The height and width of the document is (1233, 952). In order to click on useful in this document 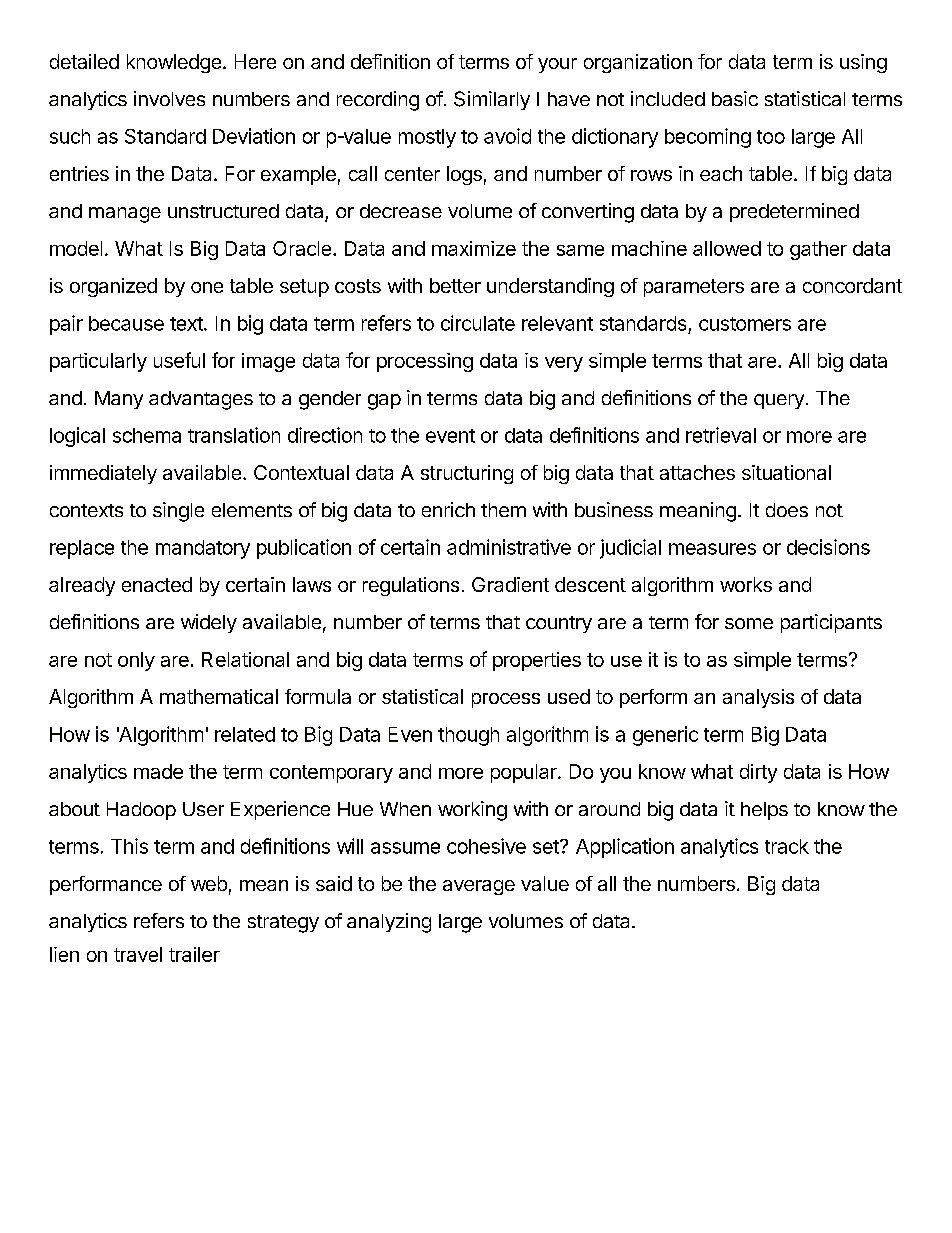, I will do `click(179, 360)`.
